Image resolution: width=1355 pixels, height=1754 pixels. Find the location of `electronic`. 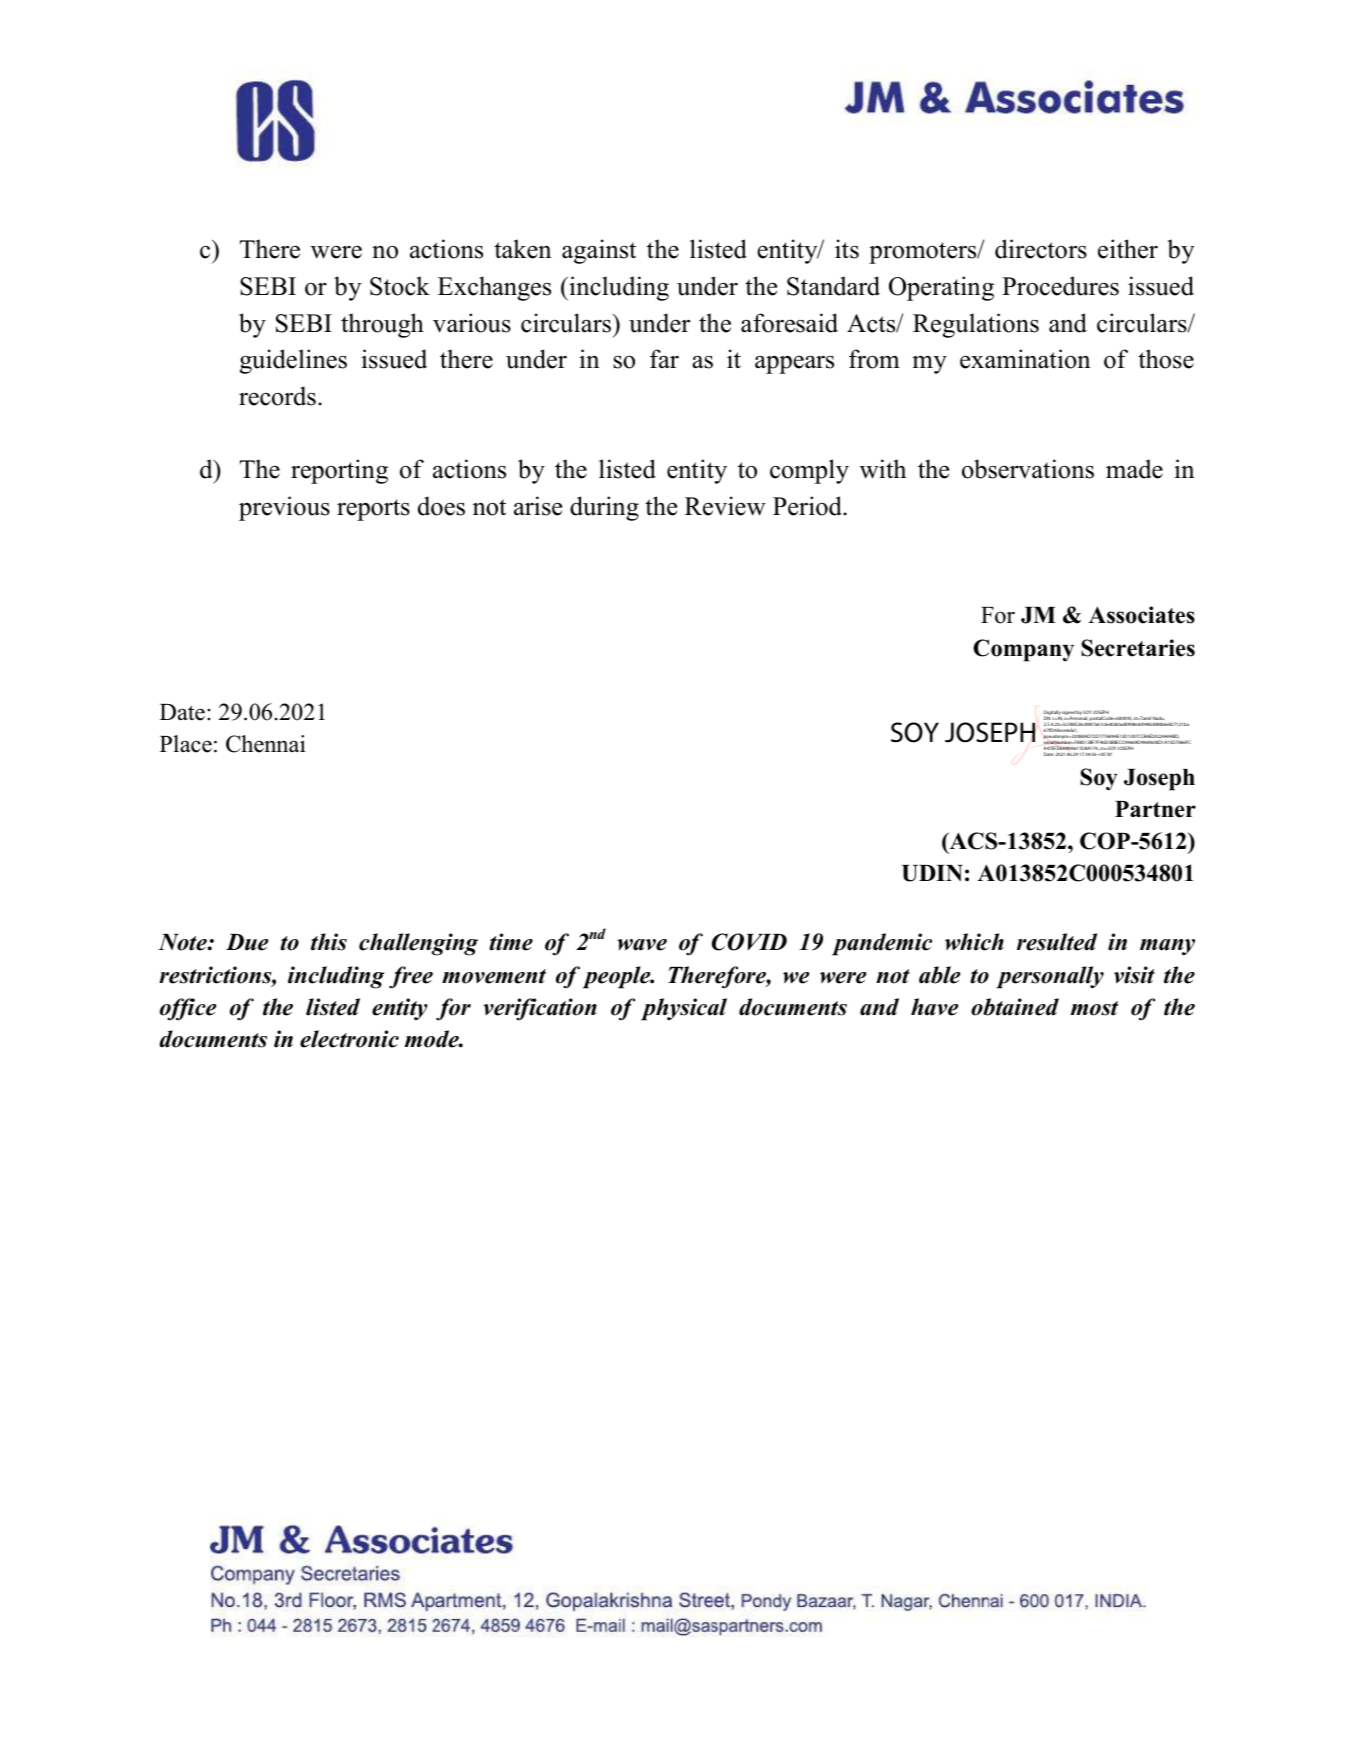

electronic is located at coordinates (349, 1039).
